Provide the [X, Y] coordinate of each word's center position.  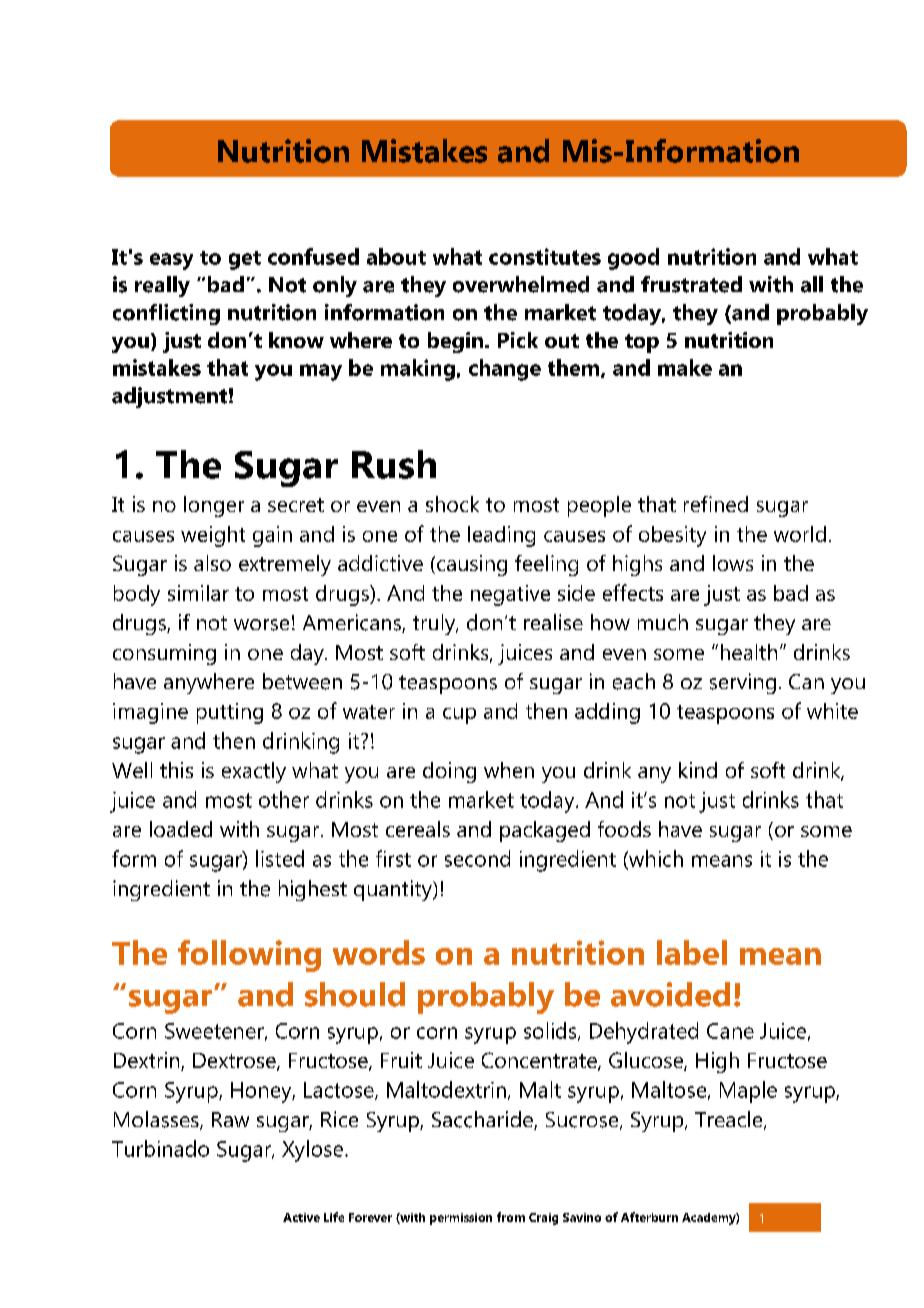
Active [301, 1217]
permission [461, 1219]
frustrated [691, 284]
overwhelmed [521, 284]
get [245, 260]
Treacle [730, 1120]
